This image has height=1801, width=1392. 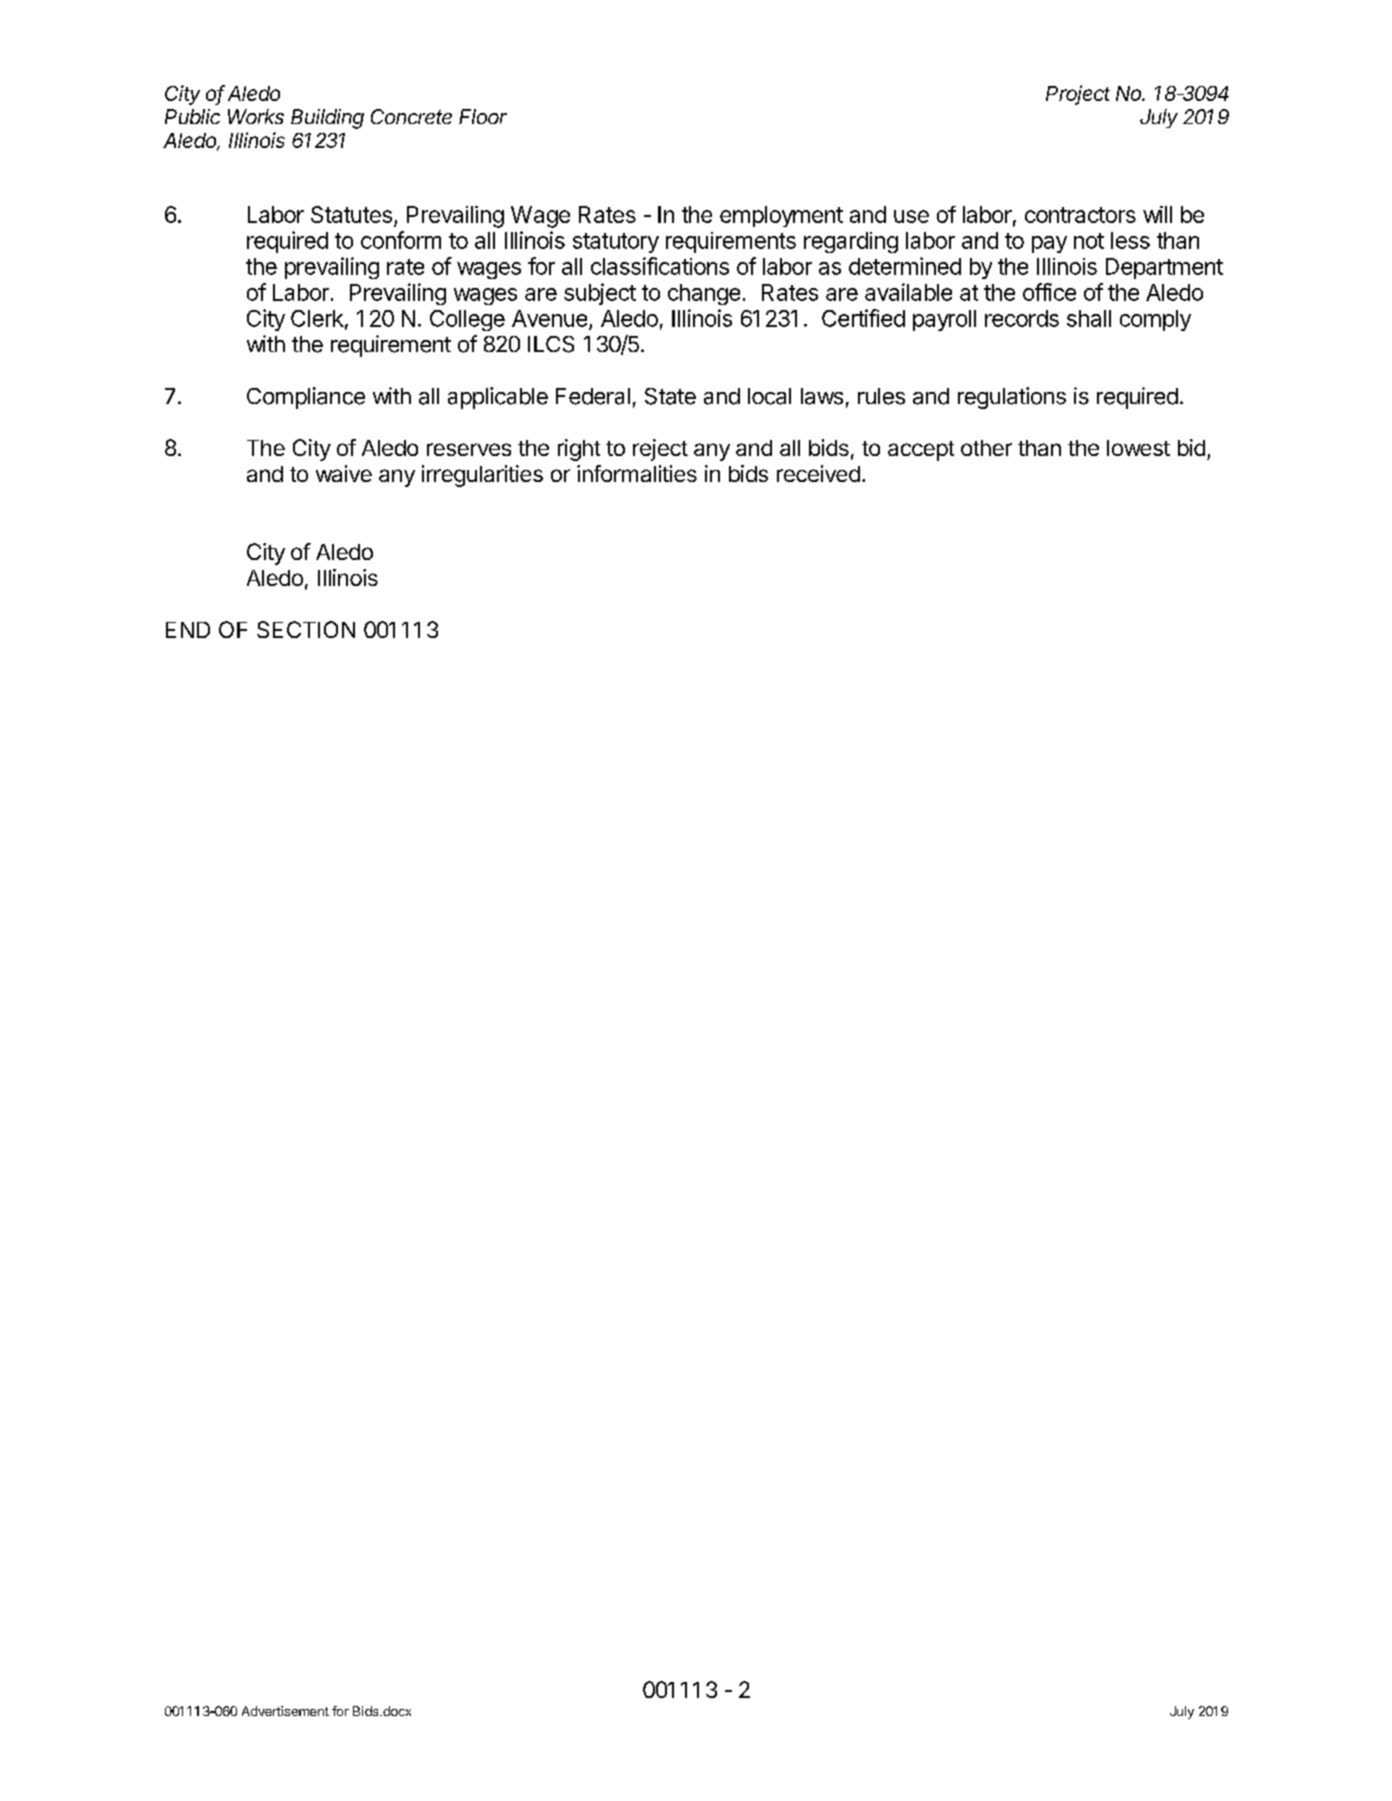 What do you see at coordinates (188, 630) in the image?
I see `END` at bounding box center [188, 630].
